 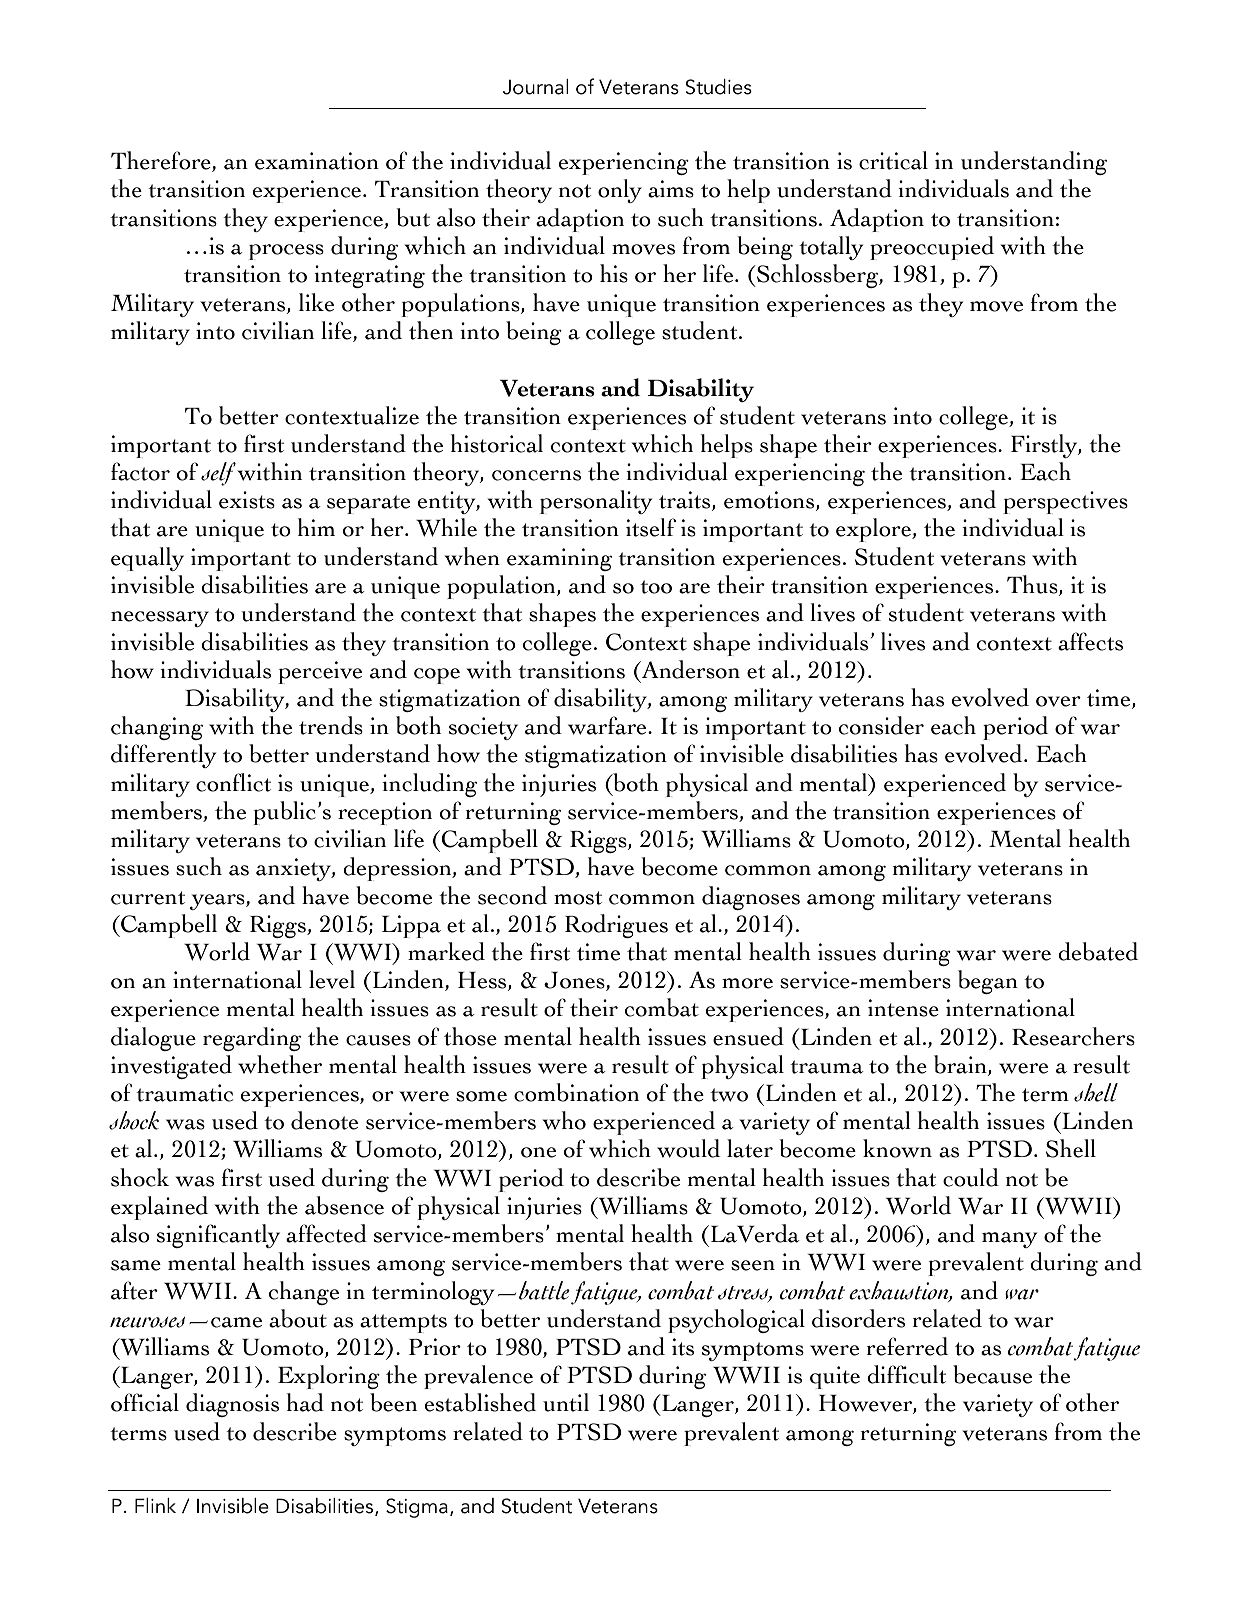 I want to click on examination, so click(x=317, y=161).
